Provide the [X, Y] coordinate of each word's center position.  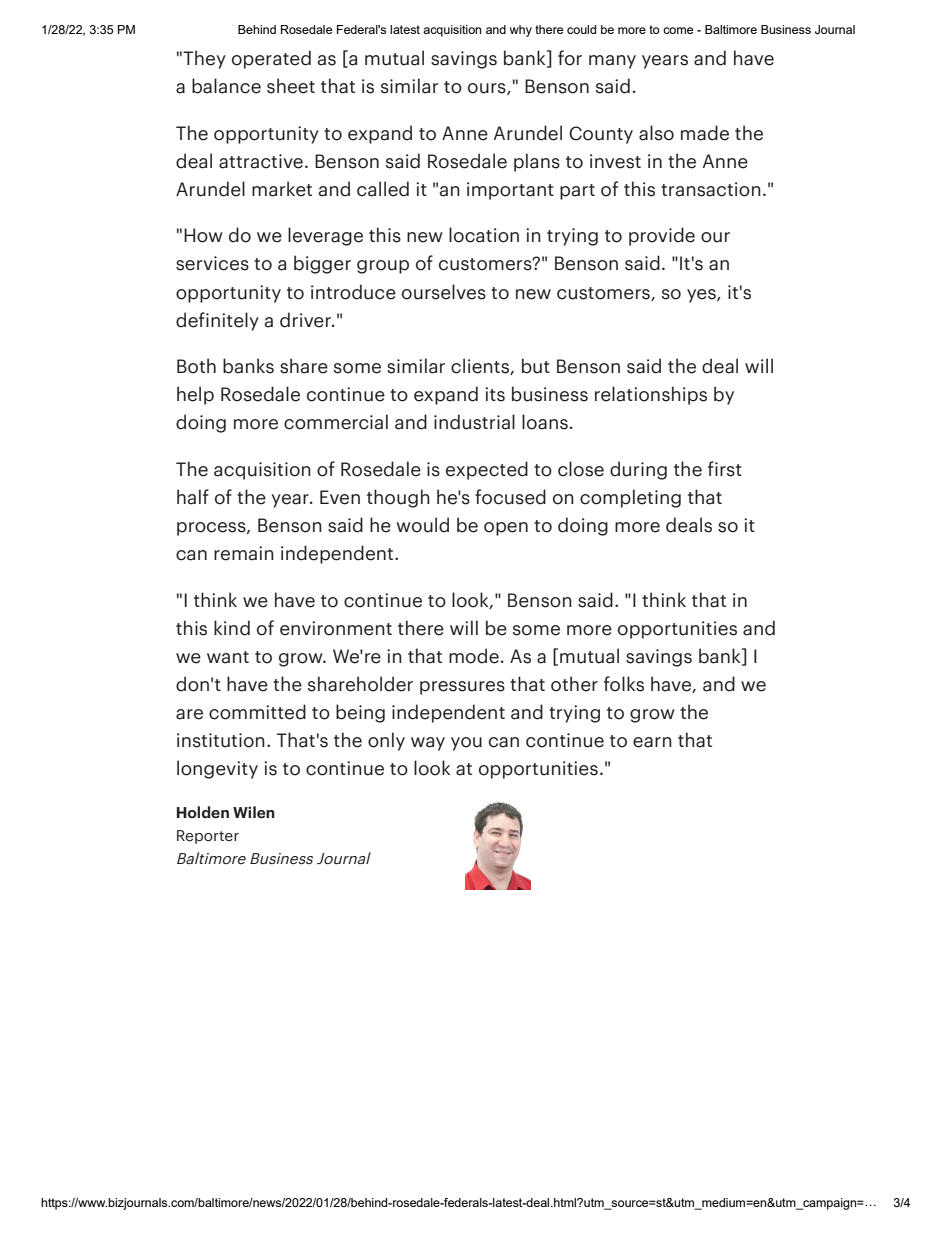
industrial [474, 422]
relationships [651, 395]
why [521, 31]
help [195, 395]
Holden [203, 812]
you [466, 744]
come [678, 30]
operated [271, 59]
